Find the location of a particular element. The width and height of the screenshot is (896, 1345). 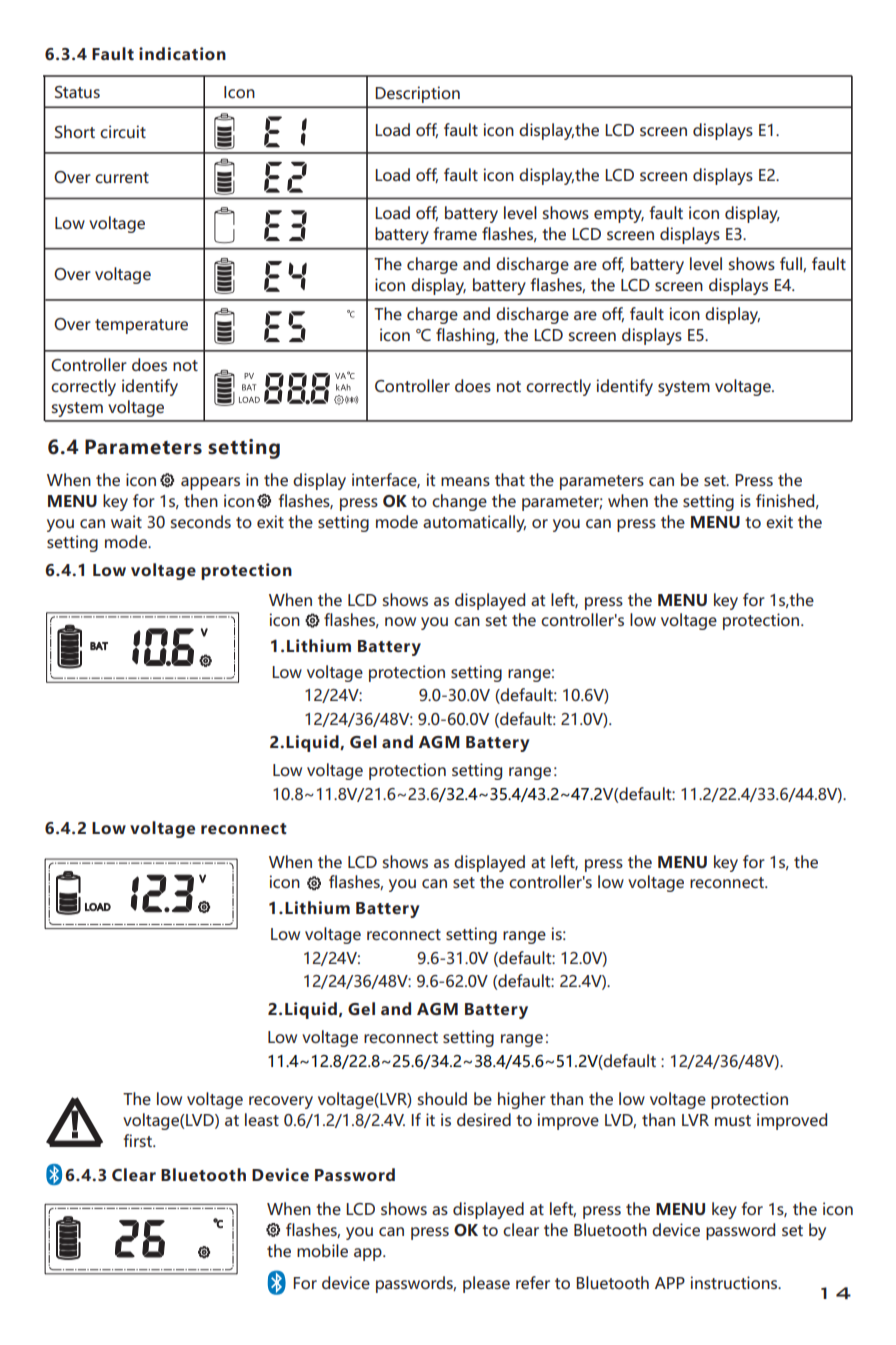

Description is located at coordinates (417, 94).
